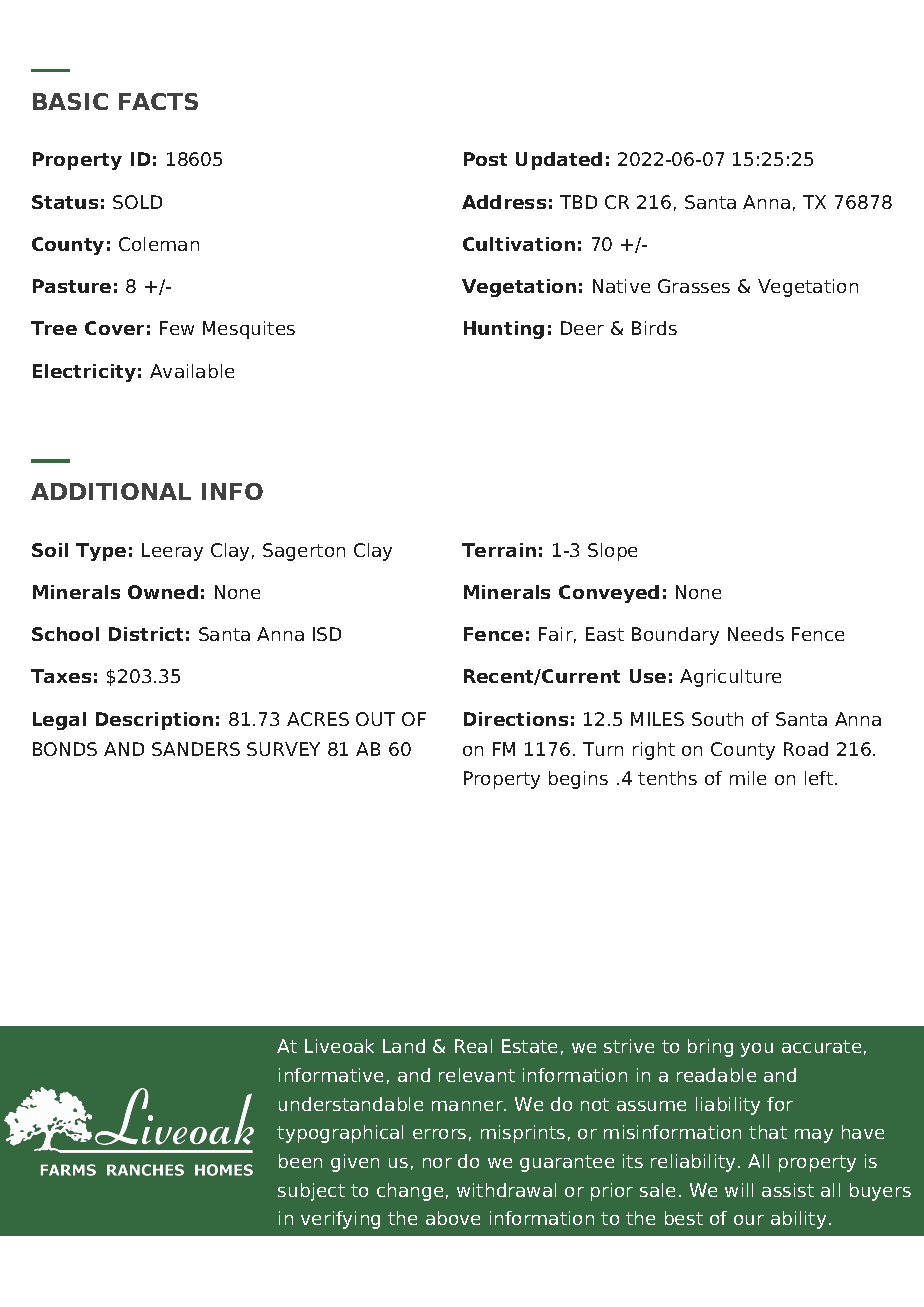 This image has width=924, height=1307. Describe the element at coordinates (300, 1161) in the image. I see `been` at that location.
